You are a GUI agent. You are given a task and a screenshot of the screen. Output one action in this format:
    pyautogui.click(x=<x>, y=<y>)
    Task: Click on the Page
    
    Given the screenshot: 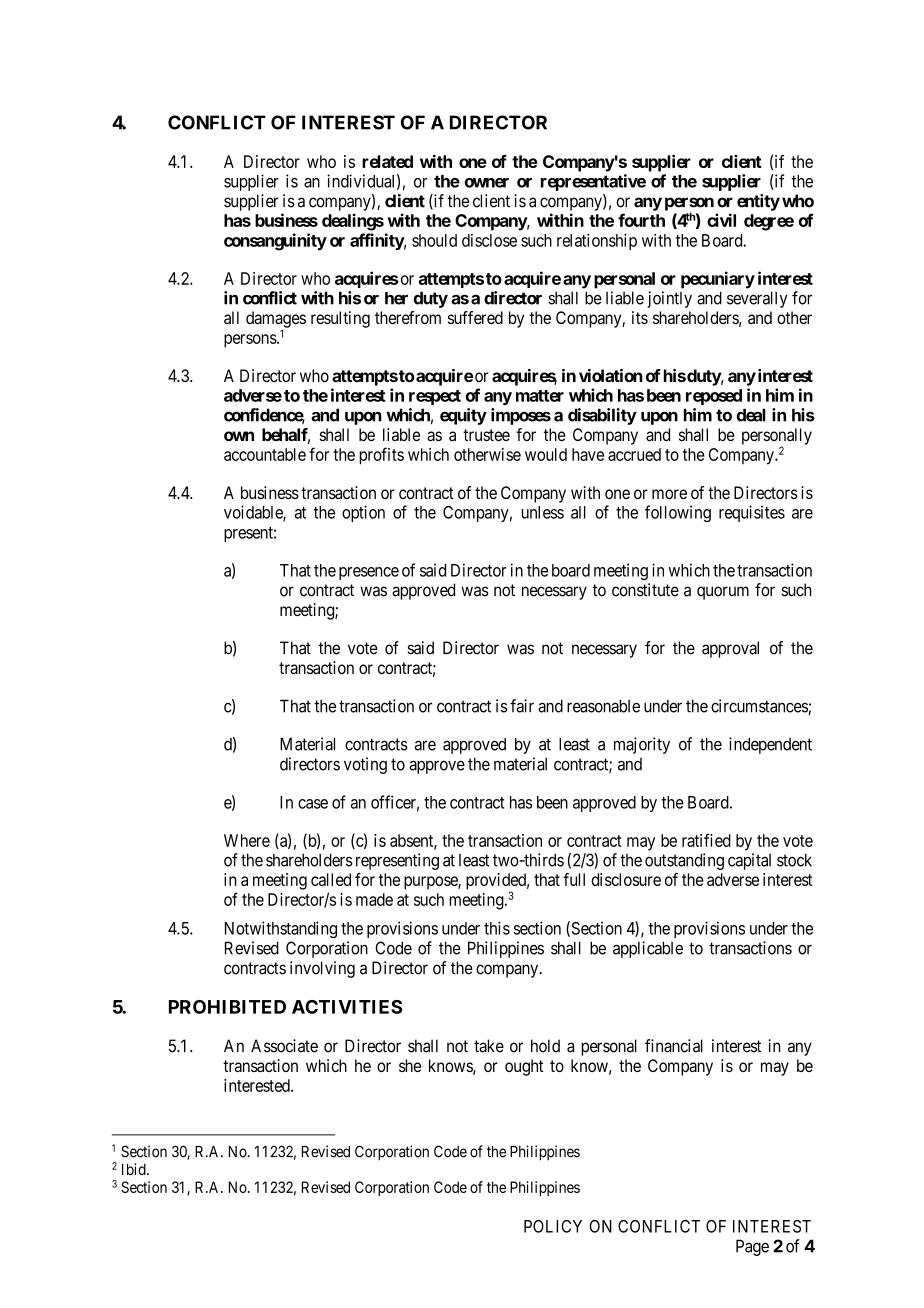 What is the action you would take?
    pyautogui.click(x=752, y=1247)
